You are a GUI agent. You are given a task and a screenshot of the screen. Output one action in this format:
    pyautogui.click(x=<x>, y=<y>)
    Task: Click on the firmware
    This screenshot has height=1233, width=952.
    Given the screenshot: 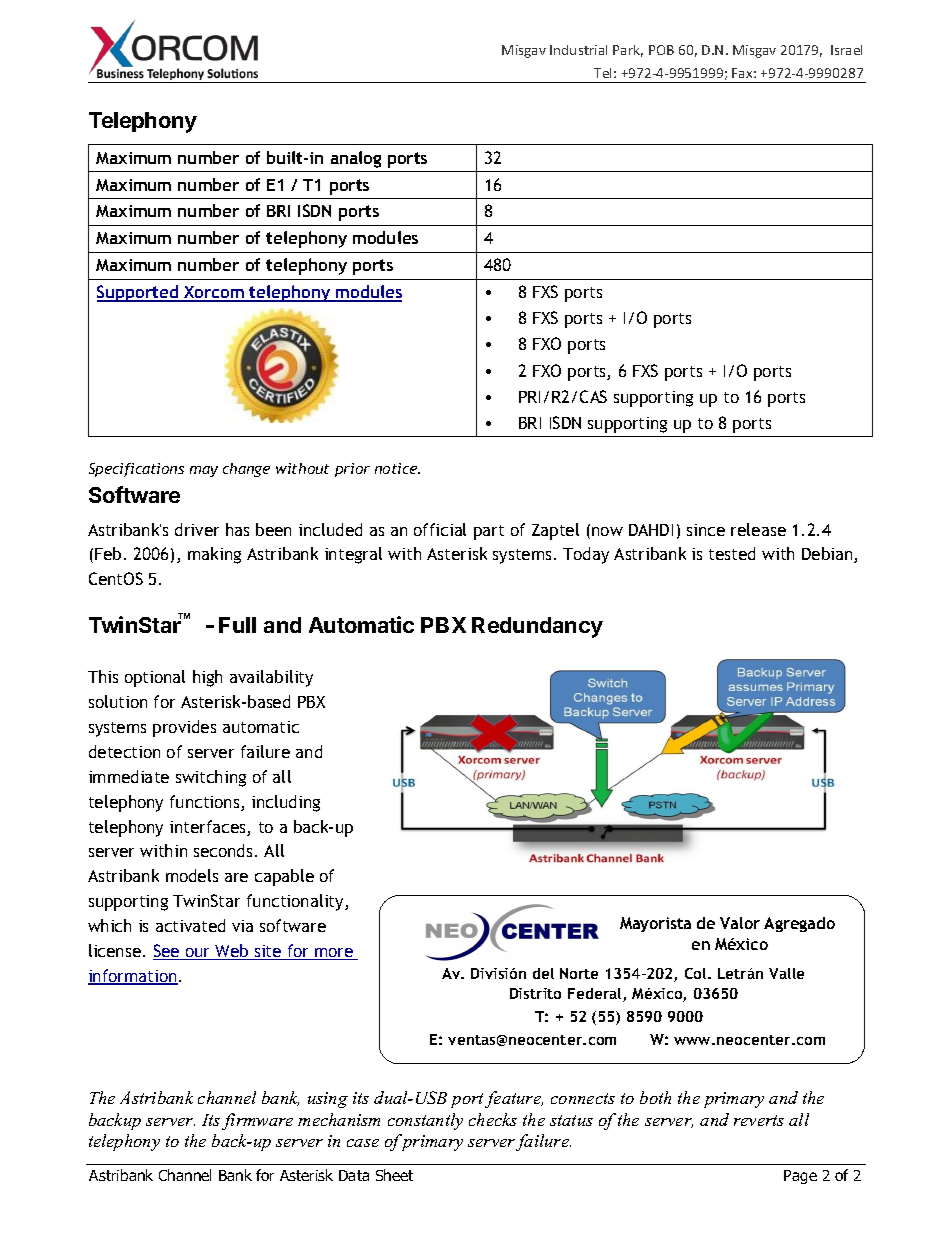 What is the action you would take?
    pyautogui.click(x=257, y=1121)
